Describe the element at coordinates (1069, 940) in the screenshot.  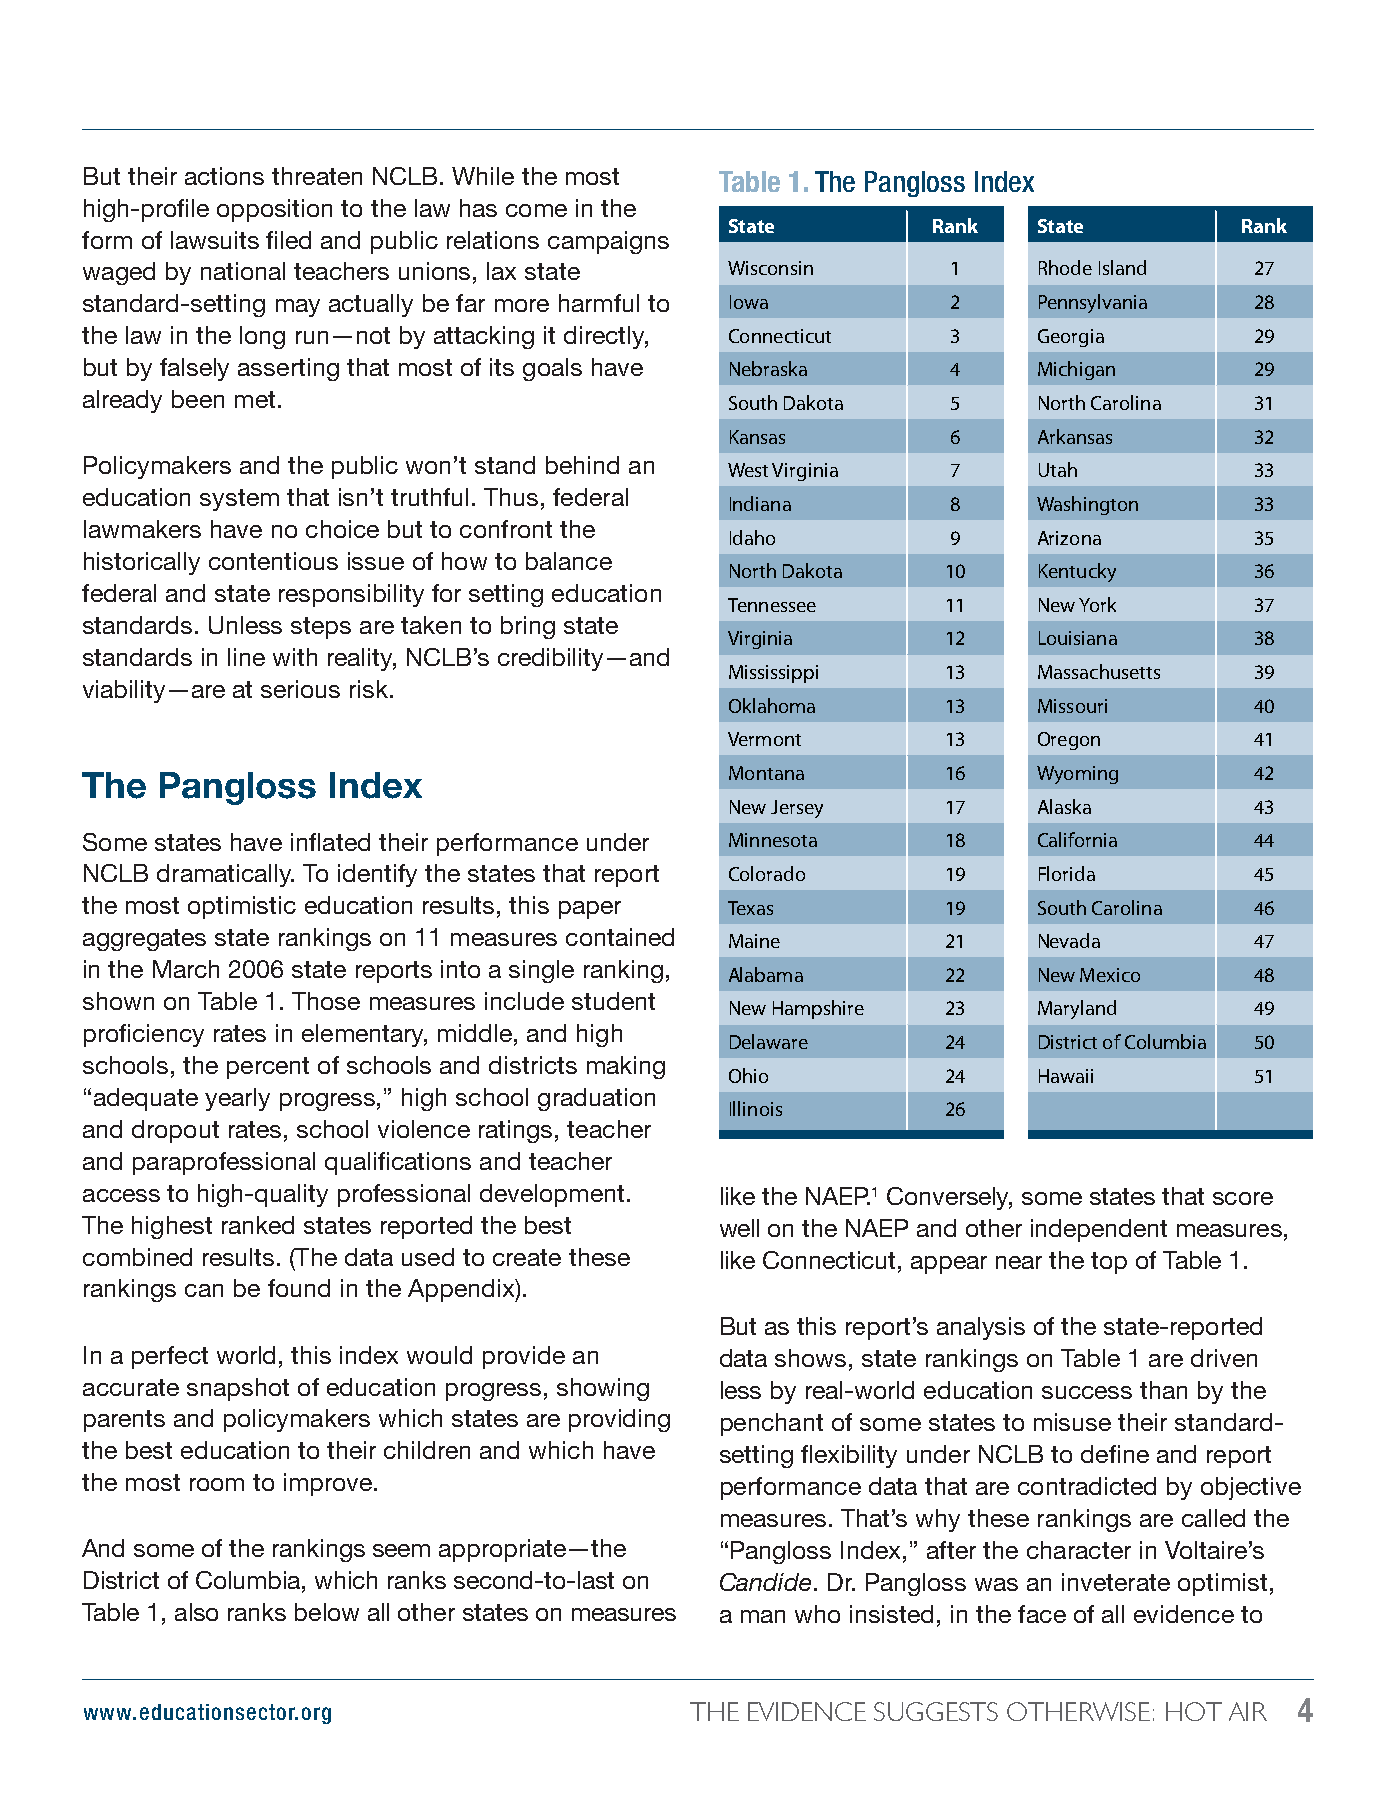
I see `Nevada` at that location.
